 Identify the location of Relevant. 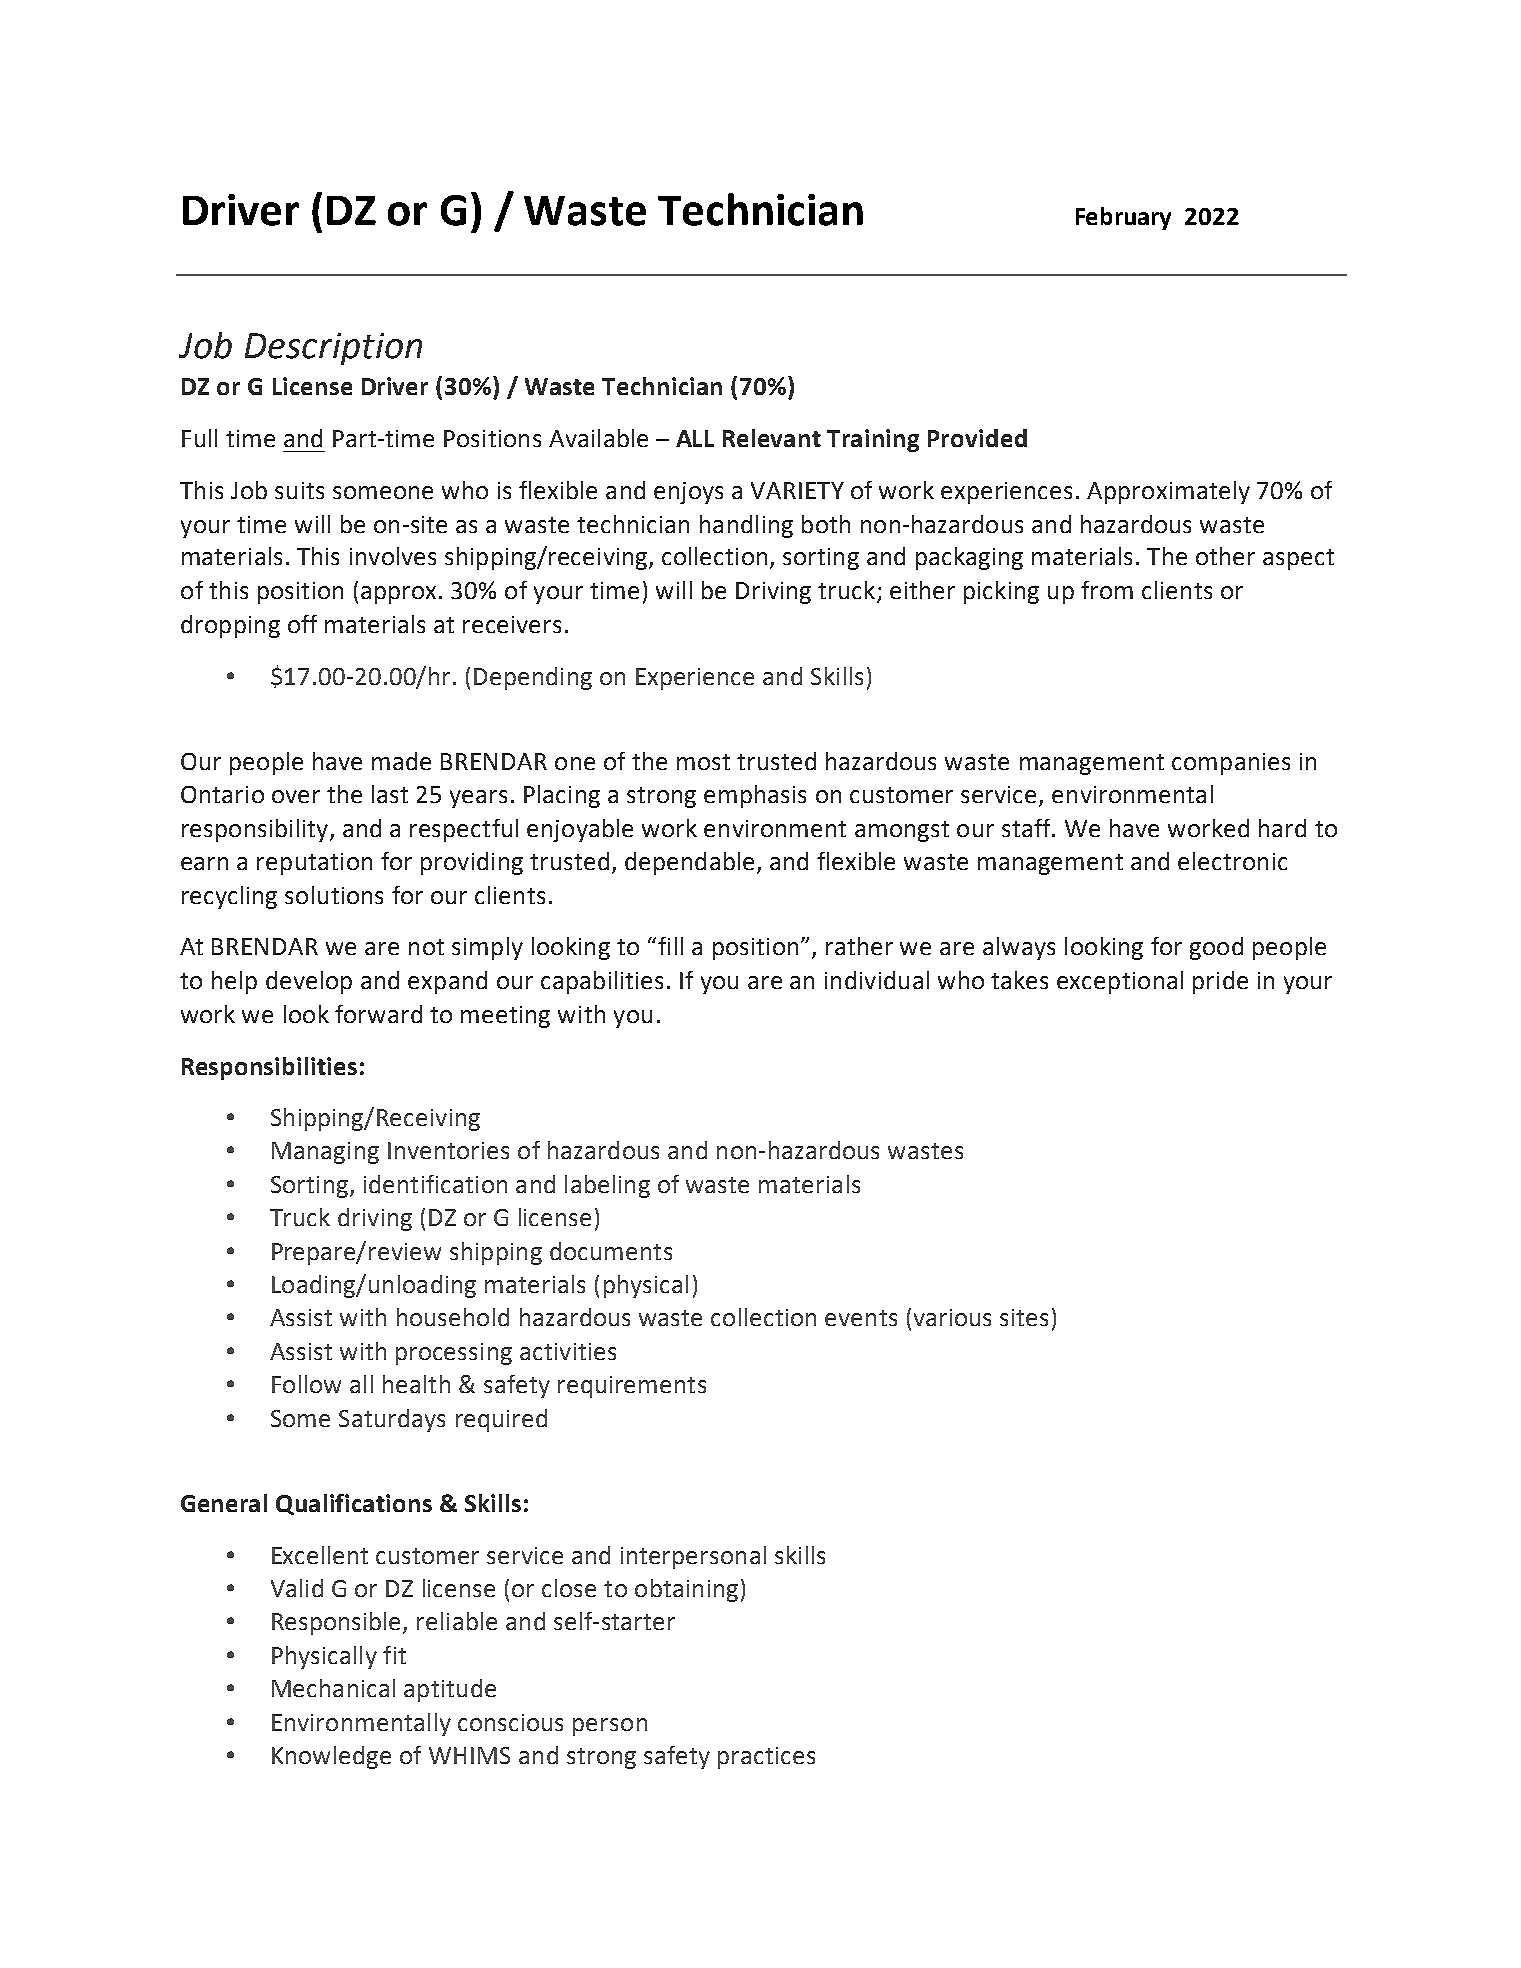
(772, 438).
